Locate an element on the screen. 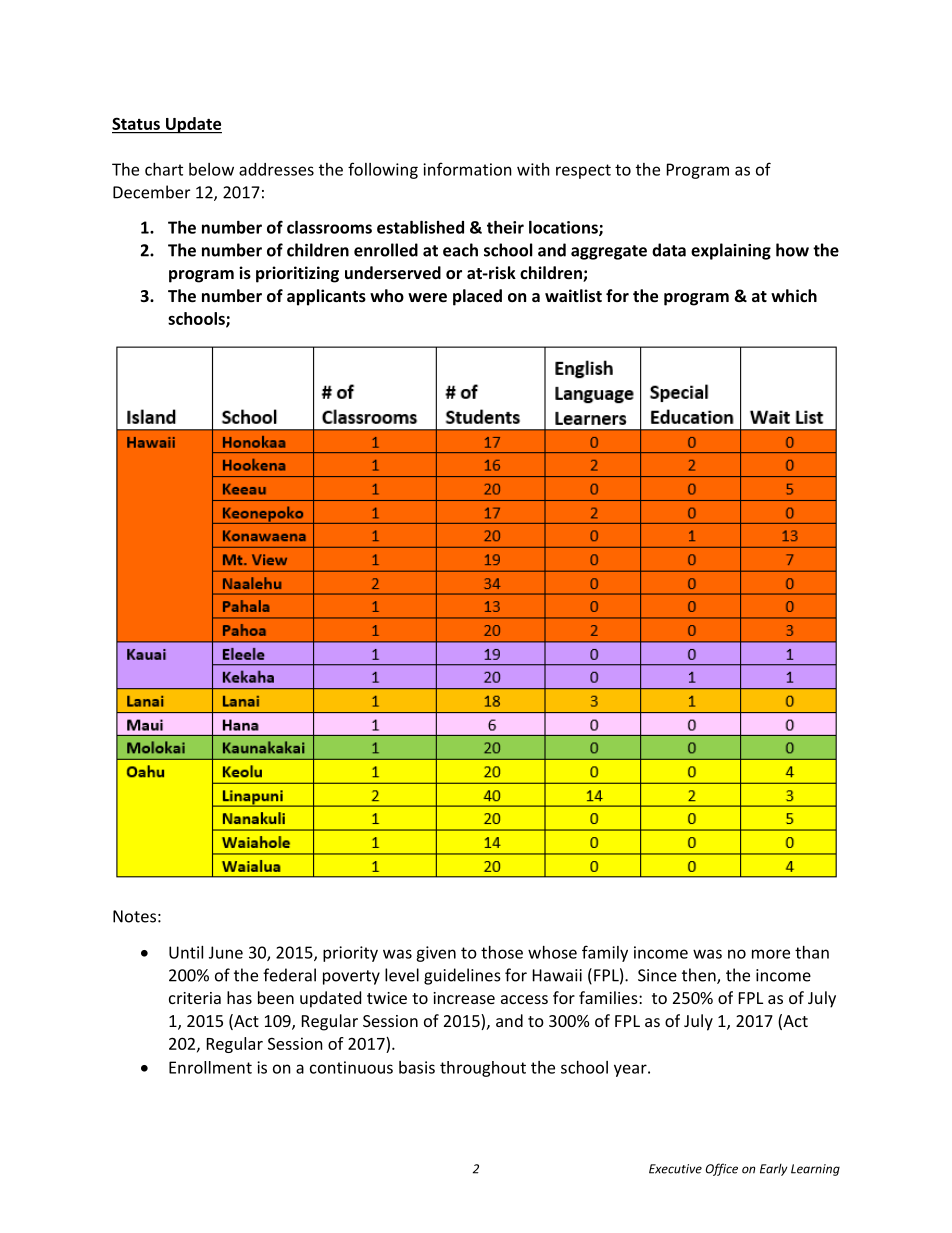  throughout is located at coordinates (483, 1069).
